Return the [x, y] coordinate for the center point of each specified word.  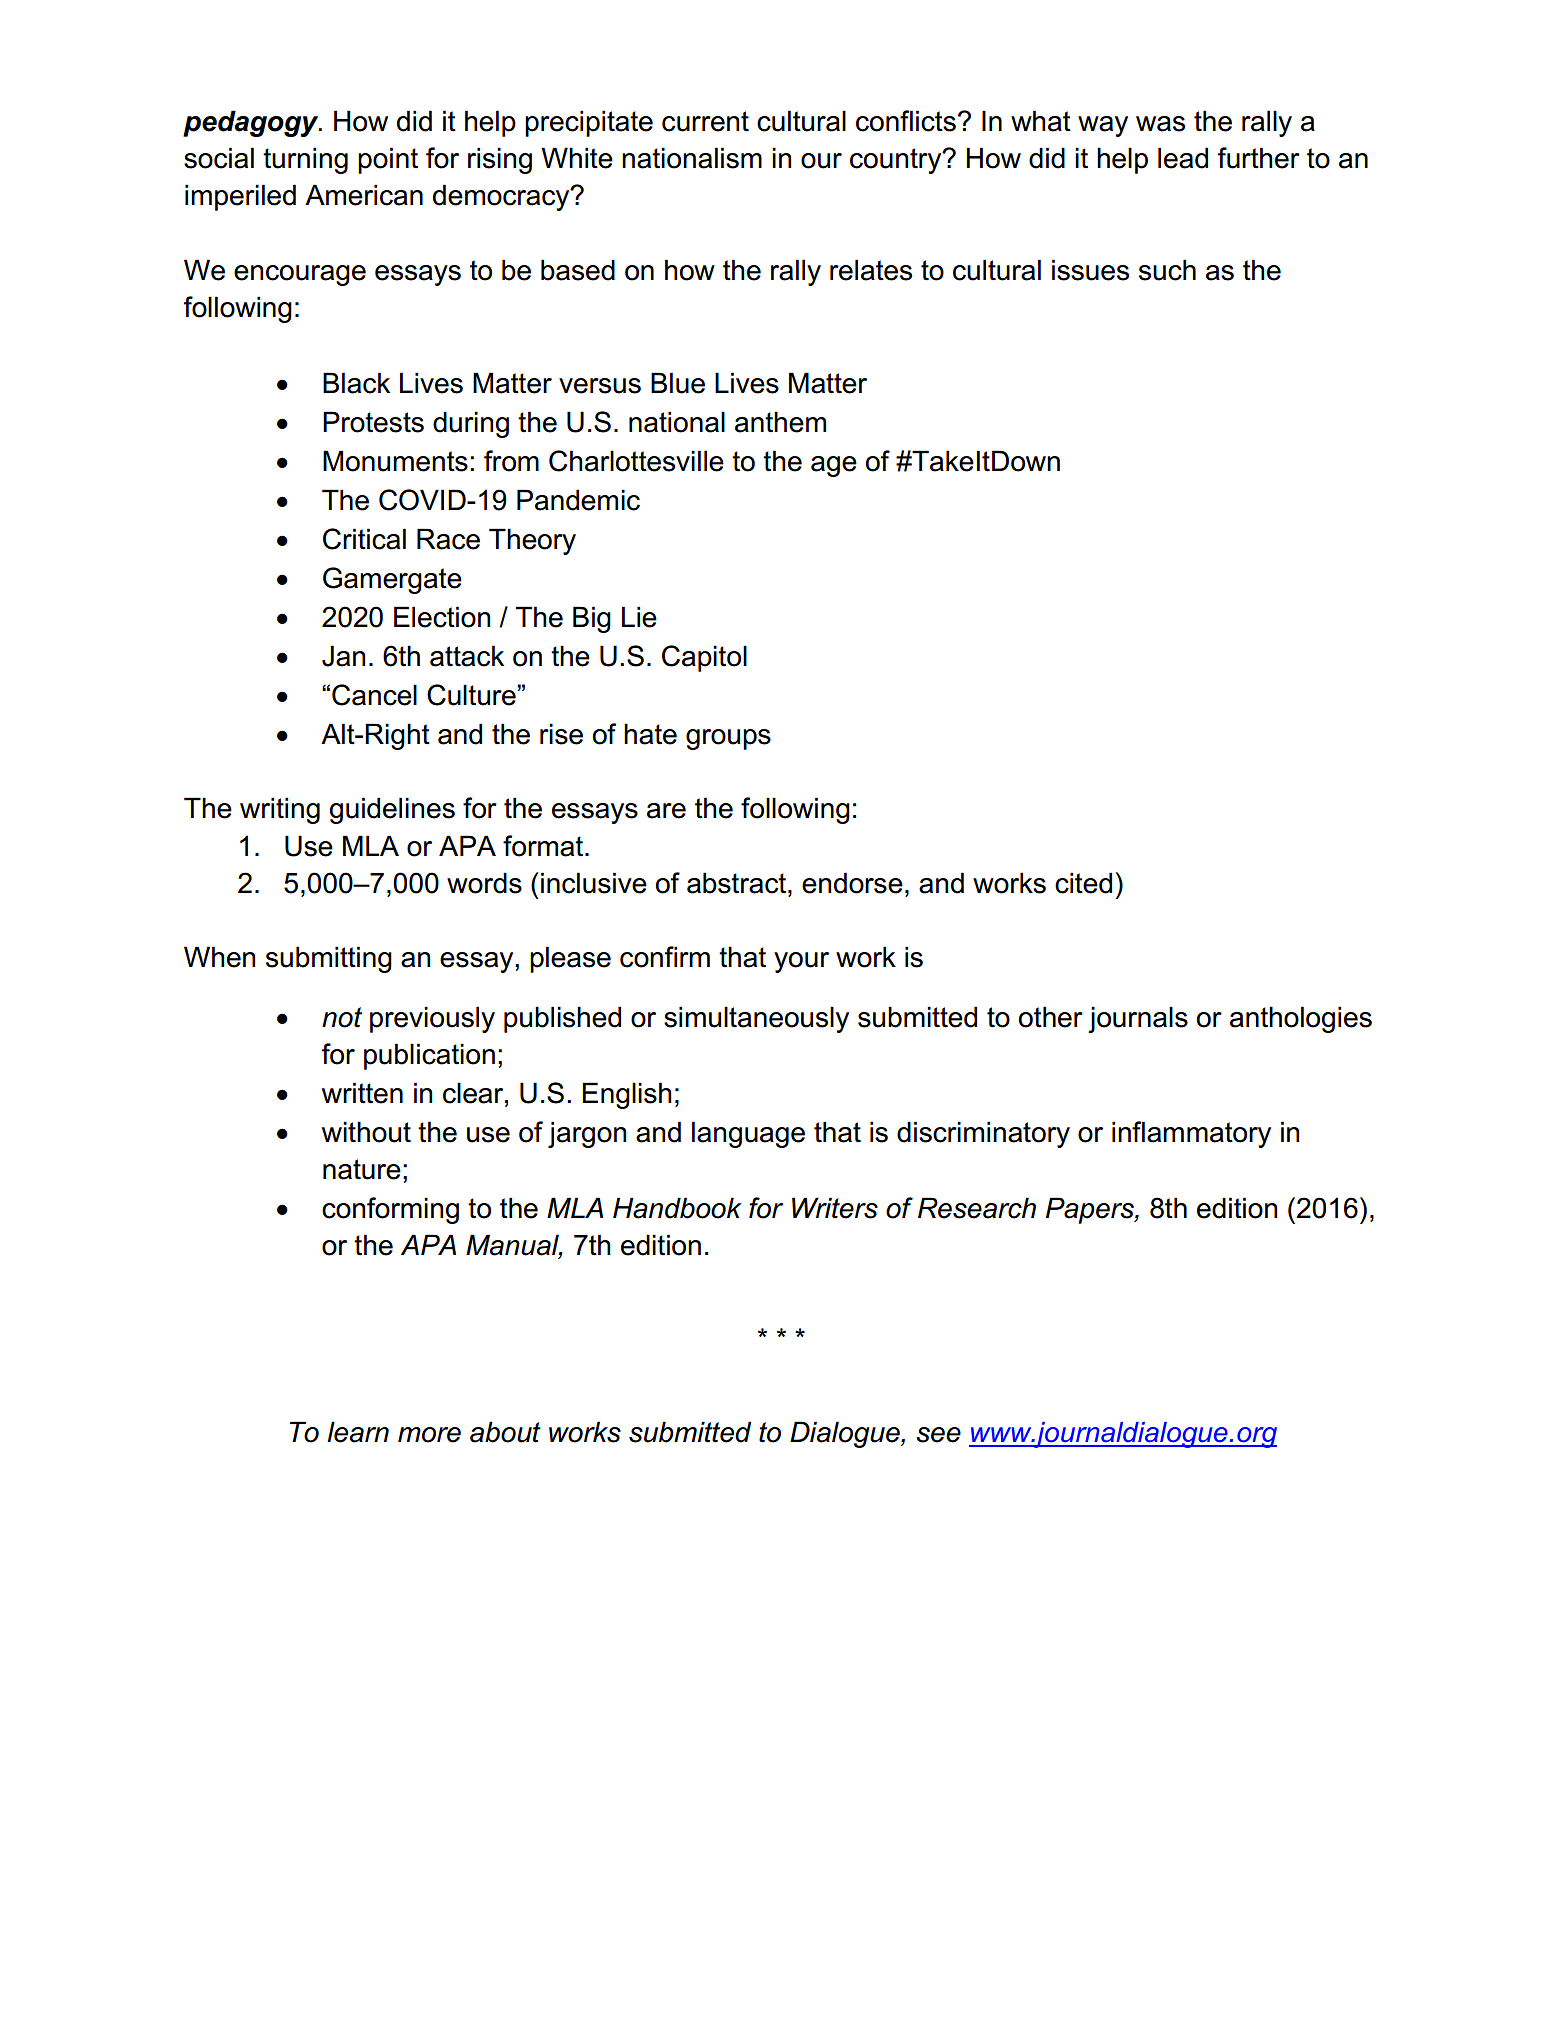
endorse [852, 883]
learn [358, 1432]
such [1167, 270]
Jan [343, 656]
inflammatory [1191, 1134]
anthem [780, 422]
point [388, 160]
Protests [373, 422]
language [748, 1134]
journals [1138, 1019]
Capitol [704, 658]
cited [1083, 883]
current [705, 121]
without [366, 1132]
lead [1183, 158]
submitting [329, 959]
